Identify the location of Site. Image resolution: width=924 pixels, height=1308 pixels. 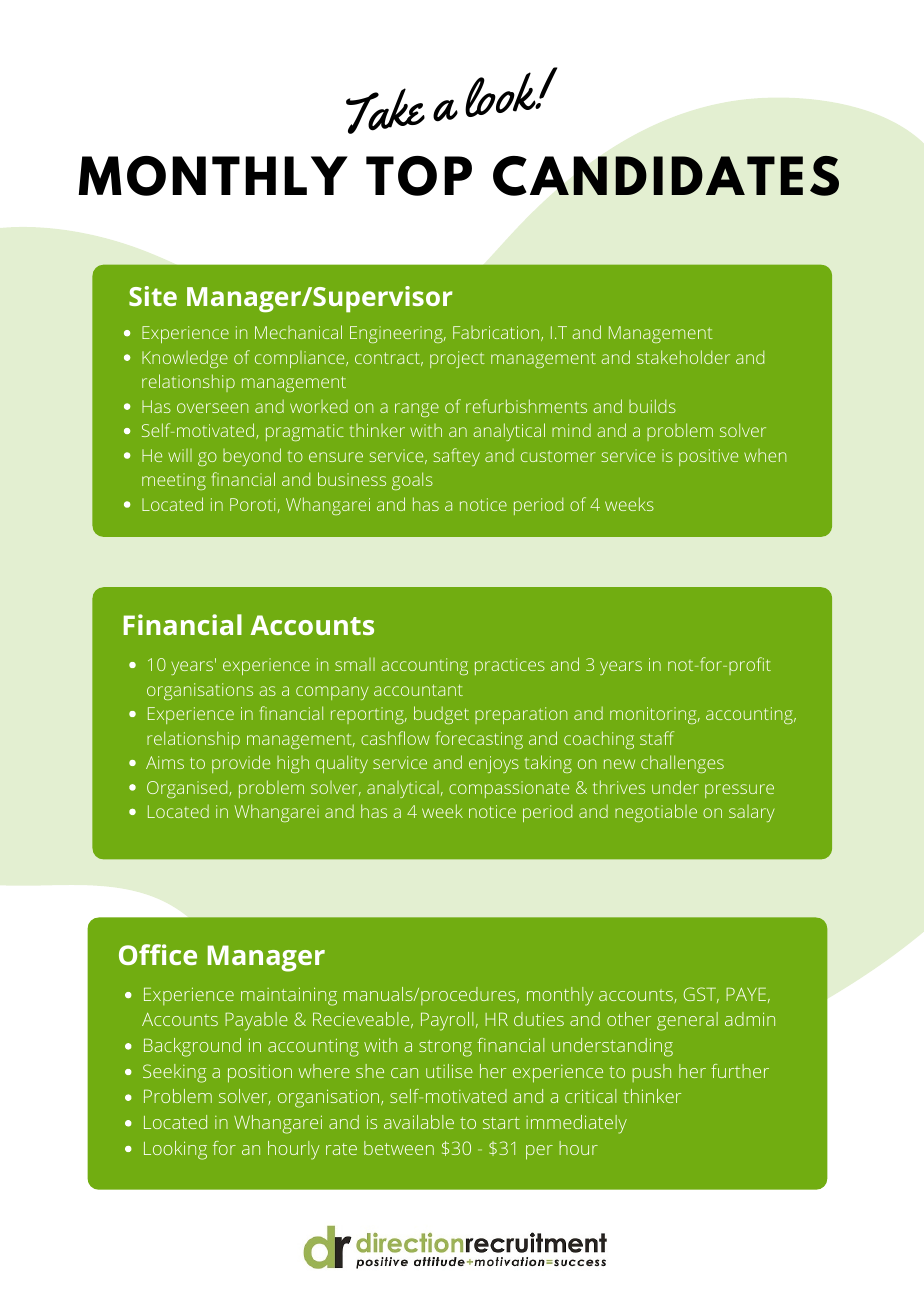
(153, 296).
